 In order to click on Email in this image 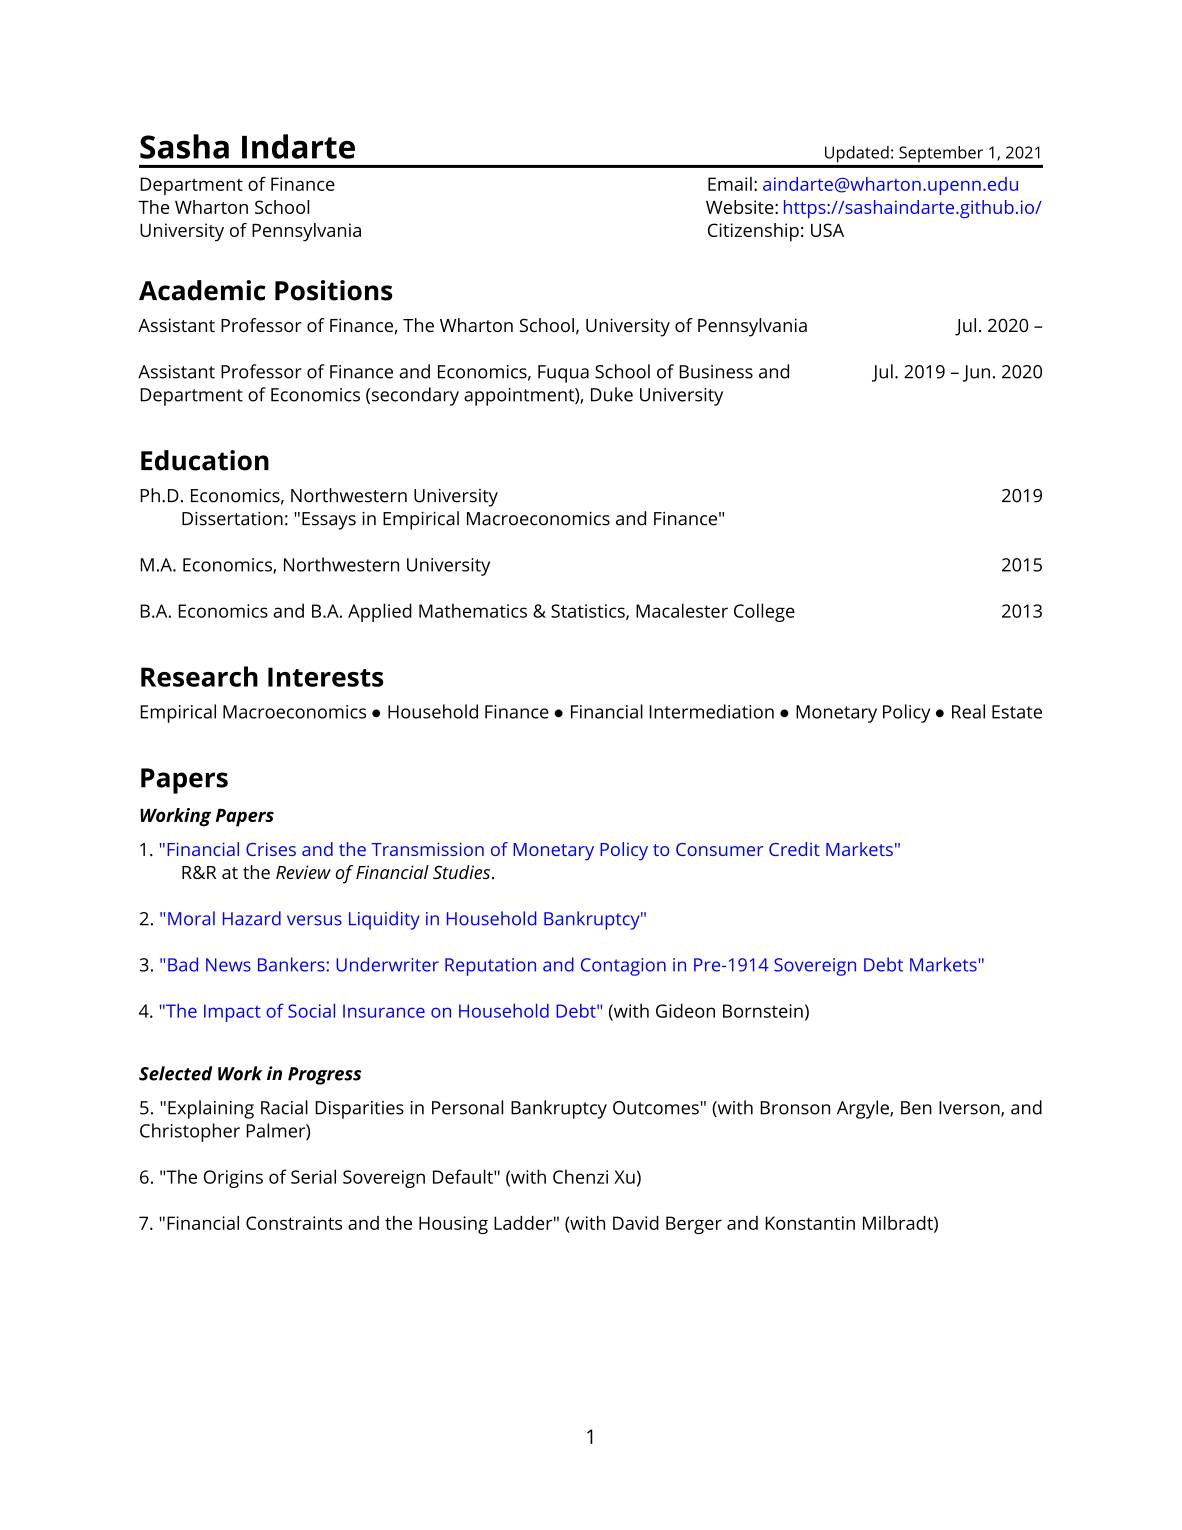, I will do `click(730, 184)`.
